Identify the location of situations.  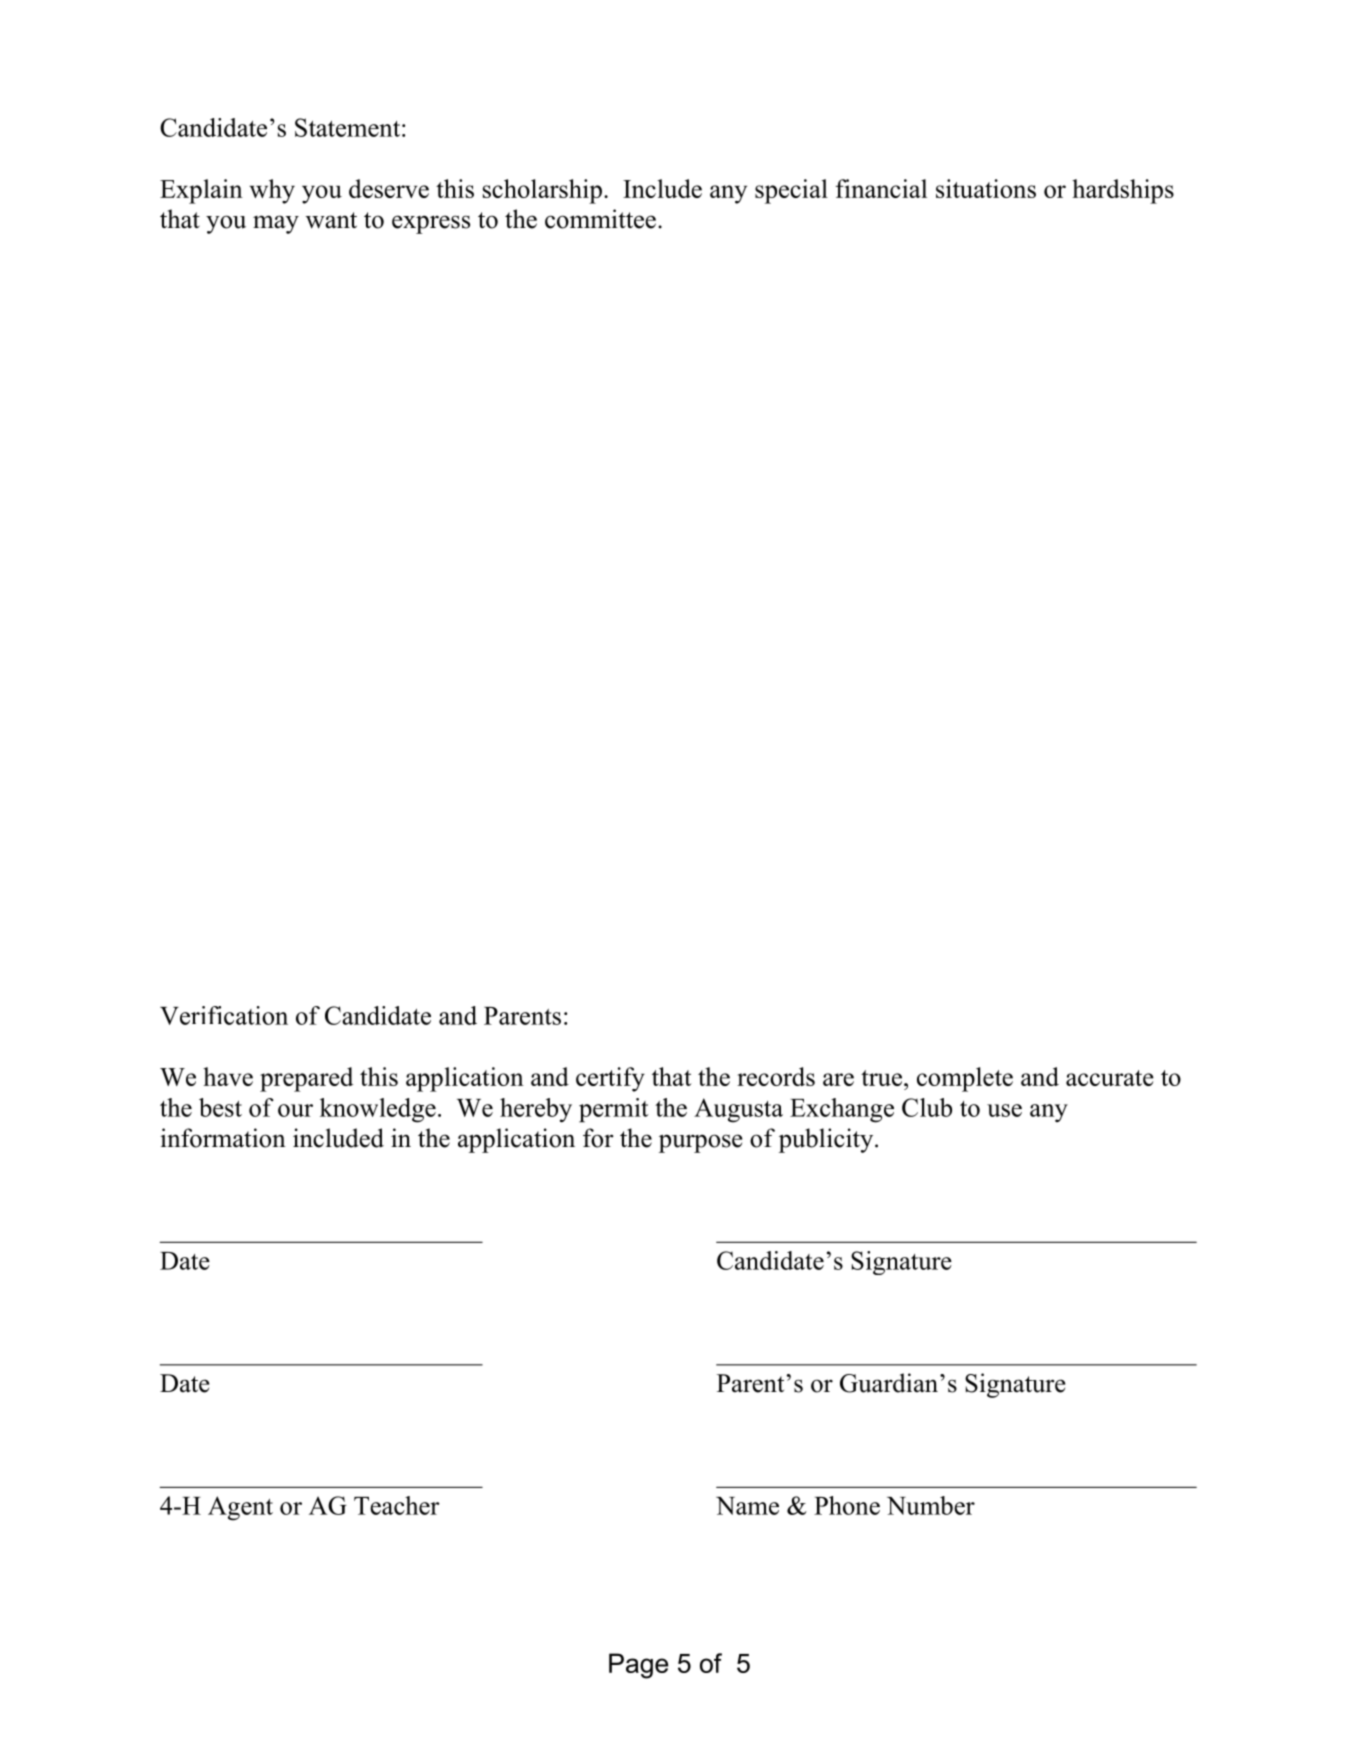
(986, 188).
